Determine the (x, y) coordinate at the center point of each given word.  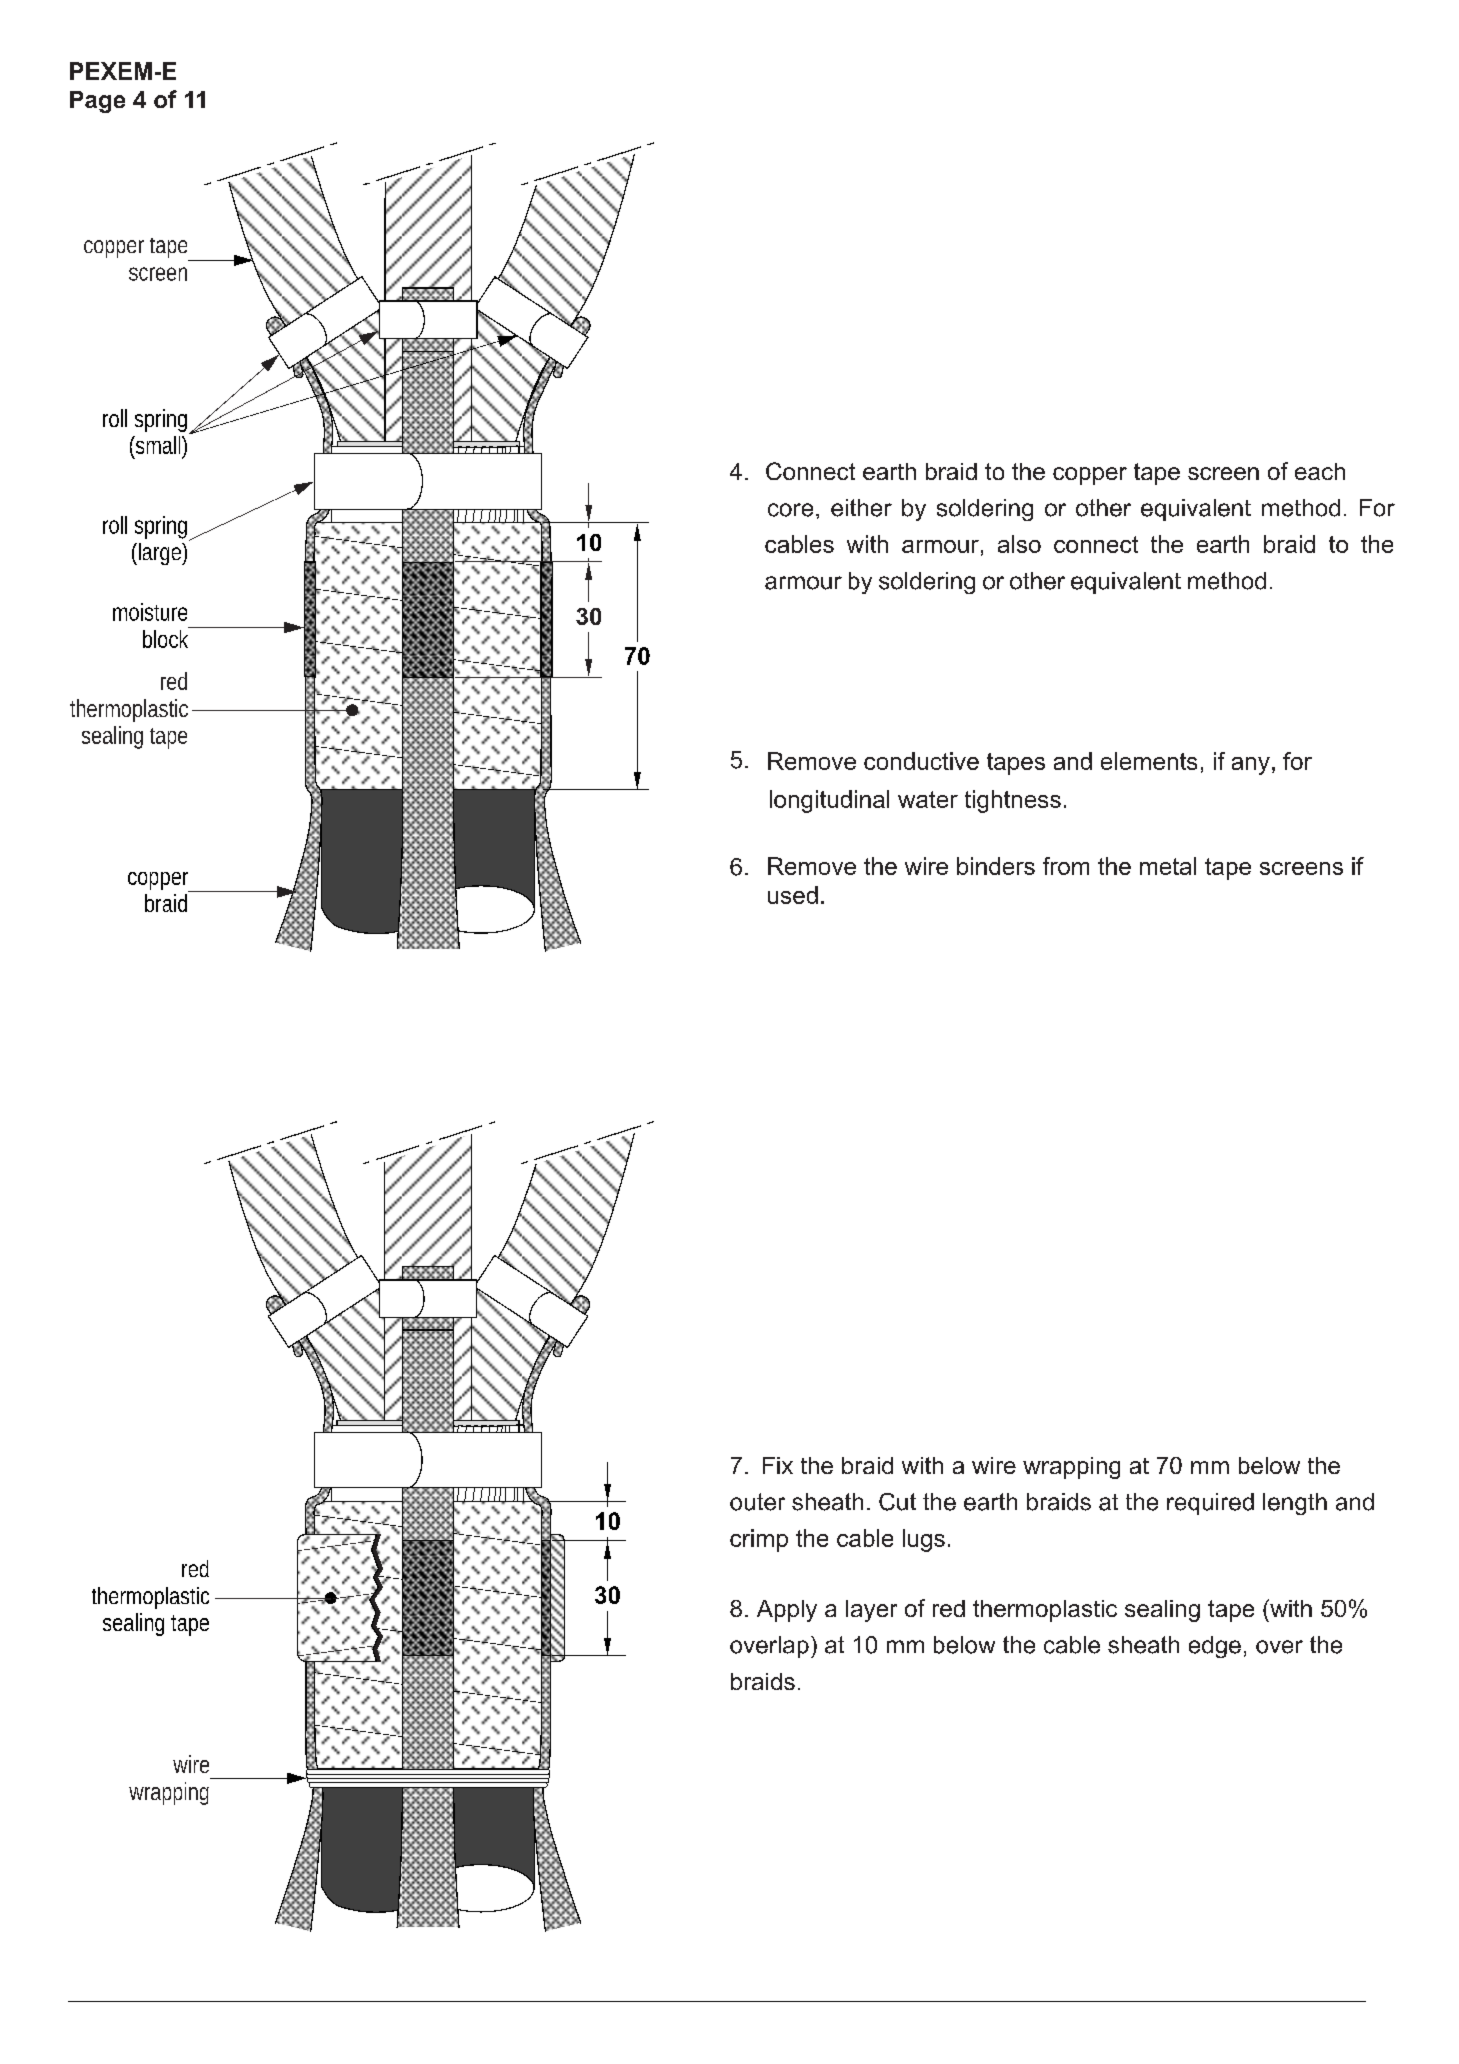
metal (1168, 866)
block (165, 639)
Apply (787, 1611)
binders (996, 866)
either (861, 508)
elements (1149, 761)
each (1320, 471)
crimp (759, 1540)
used (793, 895)
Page (97, 102)
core (790, 510)
